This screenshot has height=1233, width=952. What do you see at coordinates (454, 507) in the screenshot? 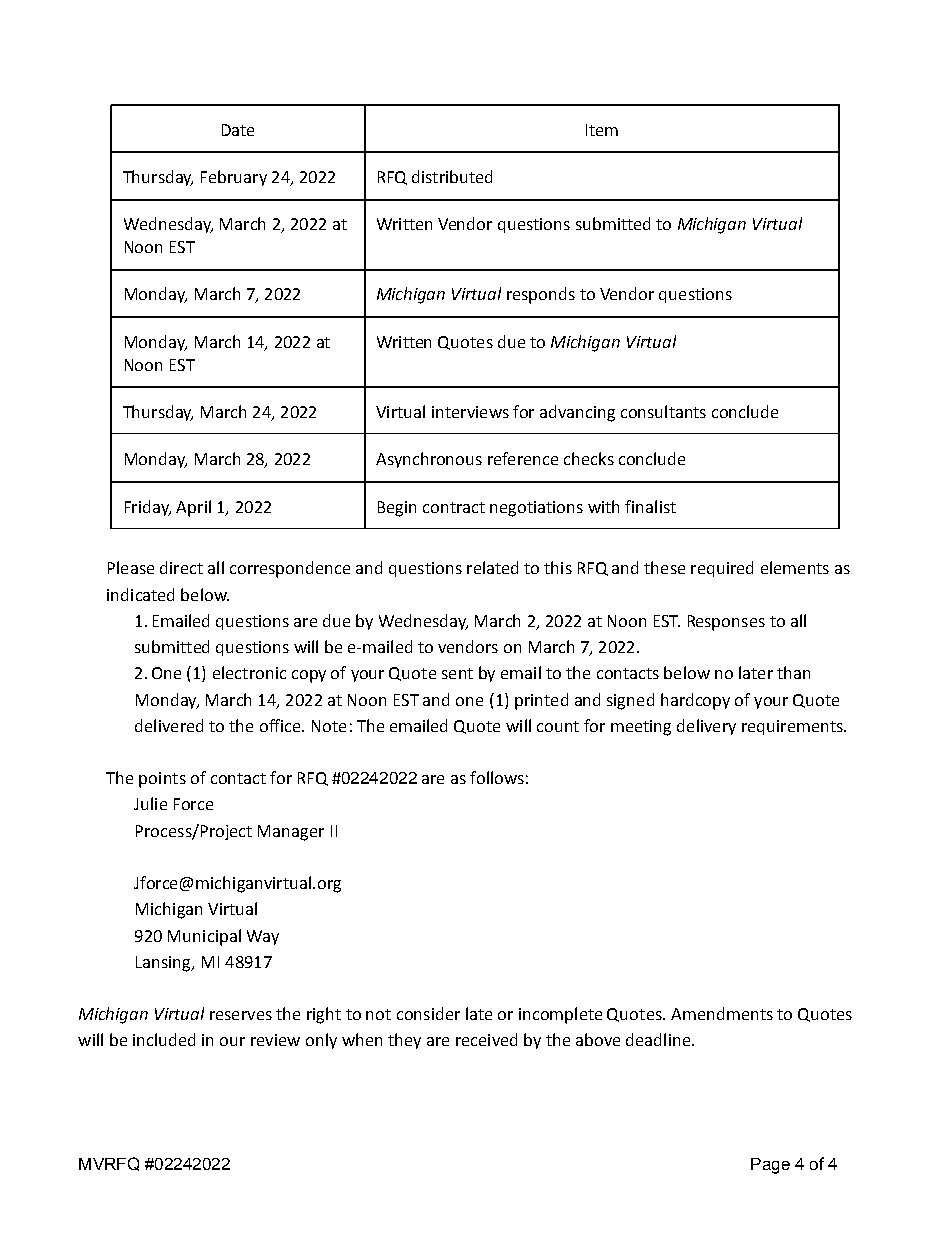
I see `contract` at bounding box center [454, 507].
